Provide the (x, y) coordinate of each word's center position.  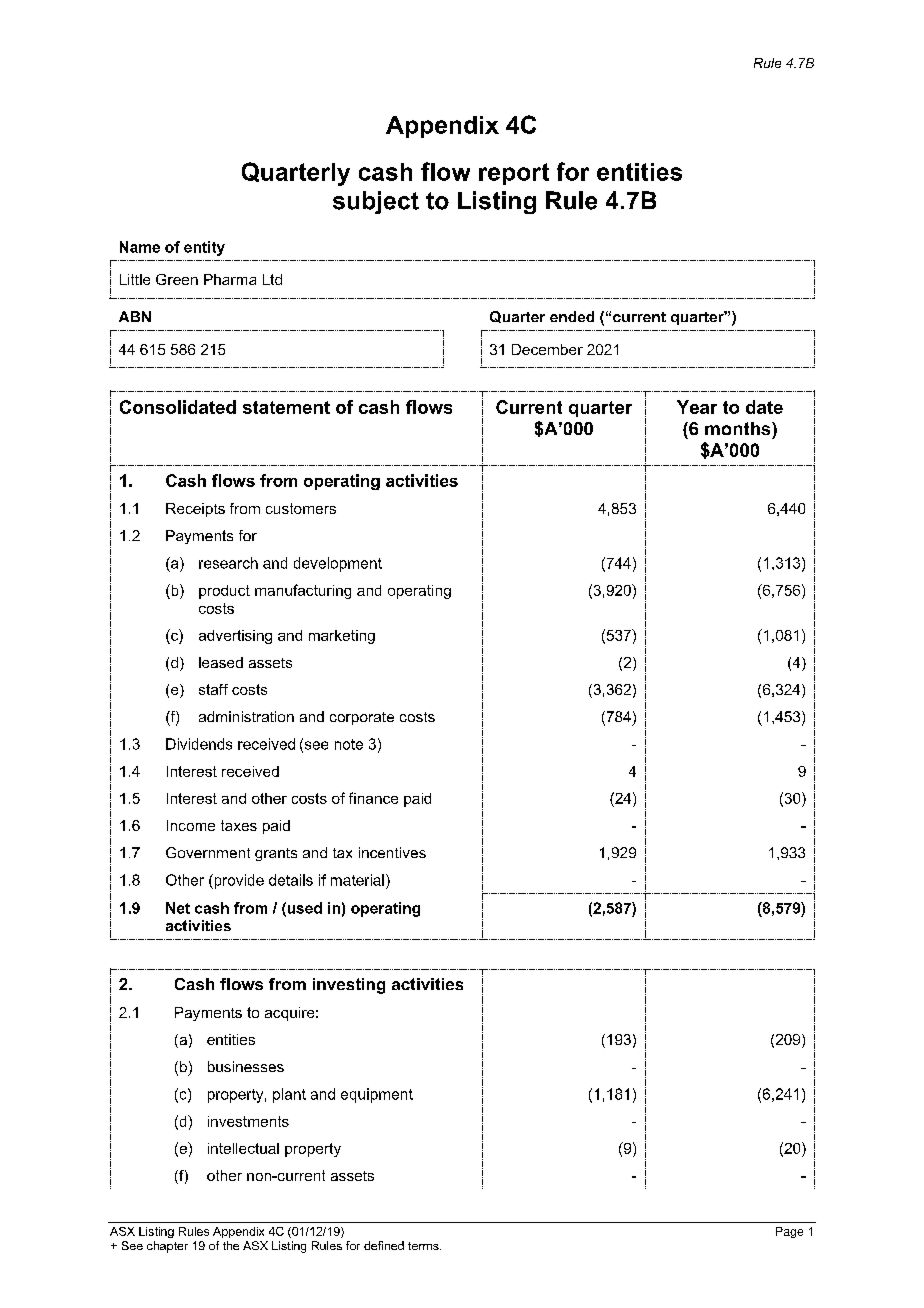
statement (286, 407)
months (739, 428)
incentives (392, 852)
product (224, 592)
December (547, 349)
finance (373, 798)
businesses (246, 1066)
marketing (342, 637)
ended (572, 316)
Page (789, 1232)
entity (204, 248)
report (514, 174)
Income (191, 825)
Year (697, 407)
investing (349, 986)
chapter (167, 1247)
